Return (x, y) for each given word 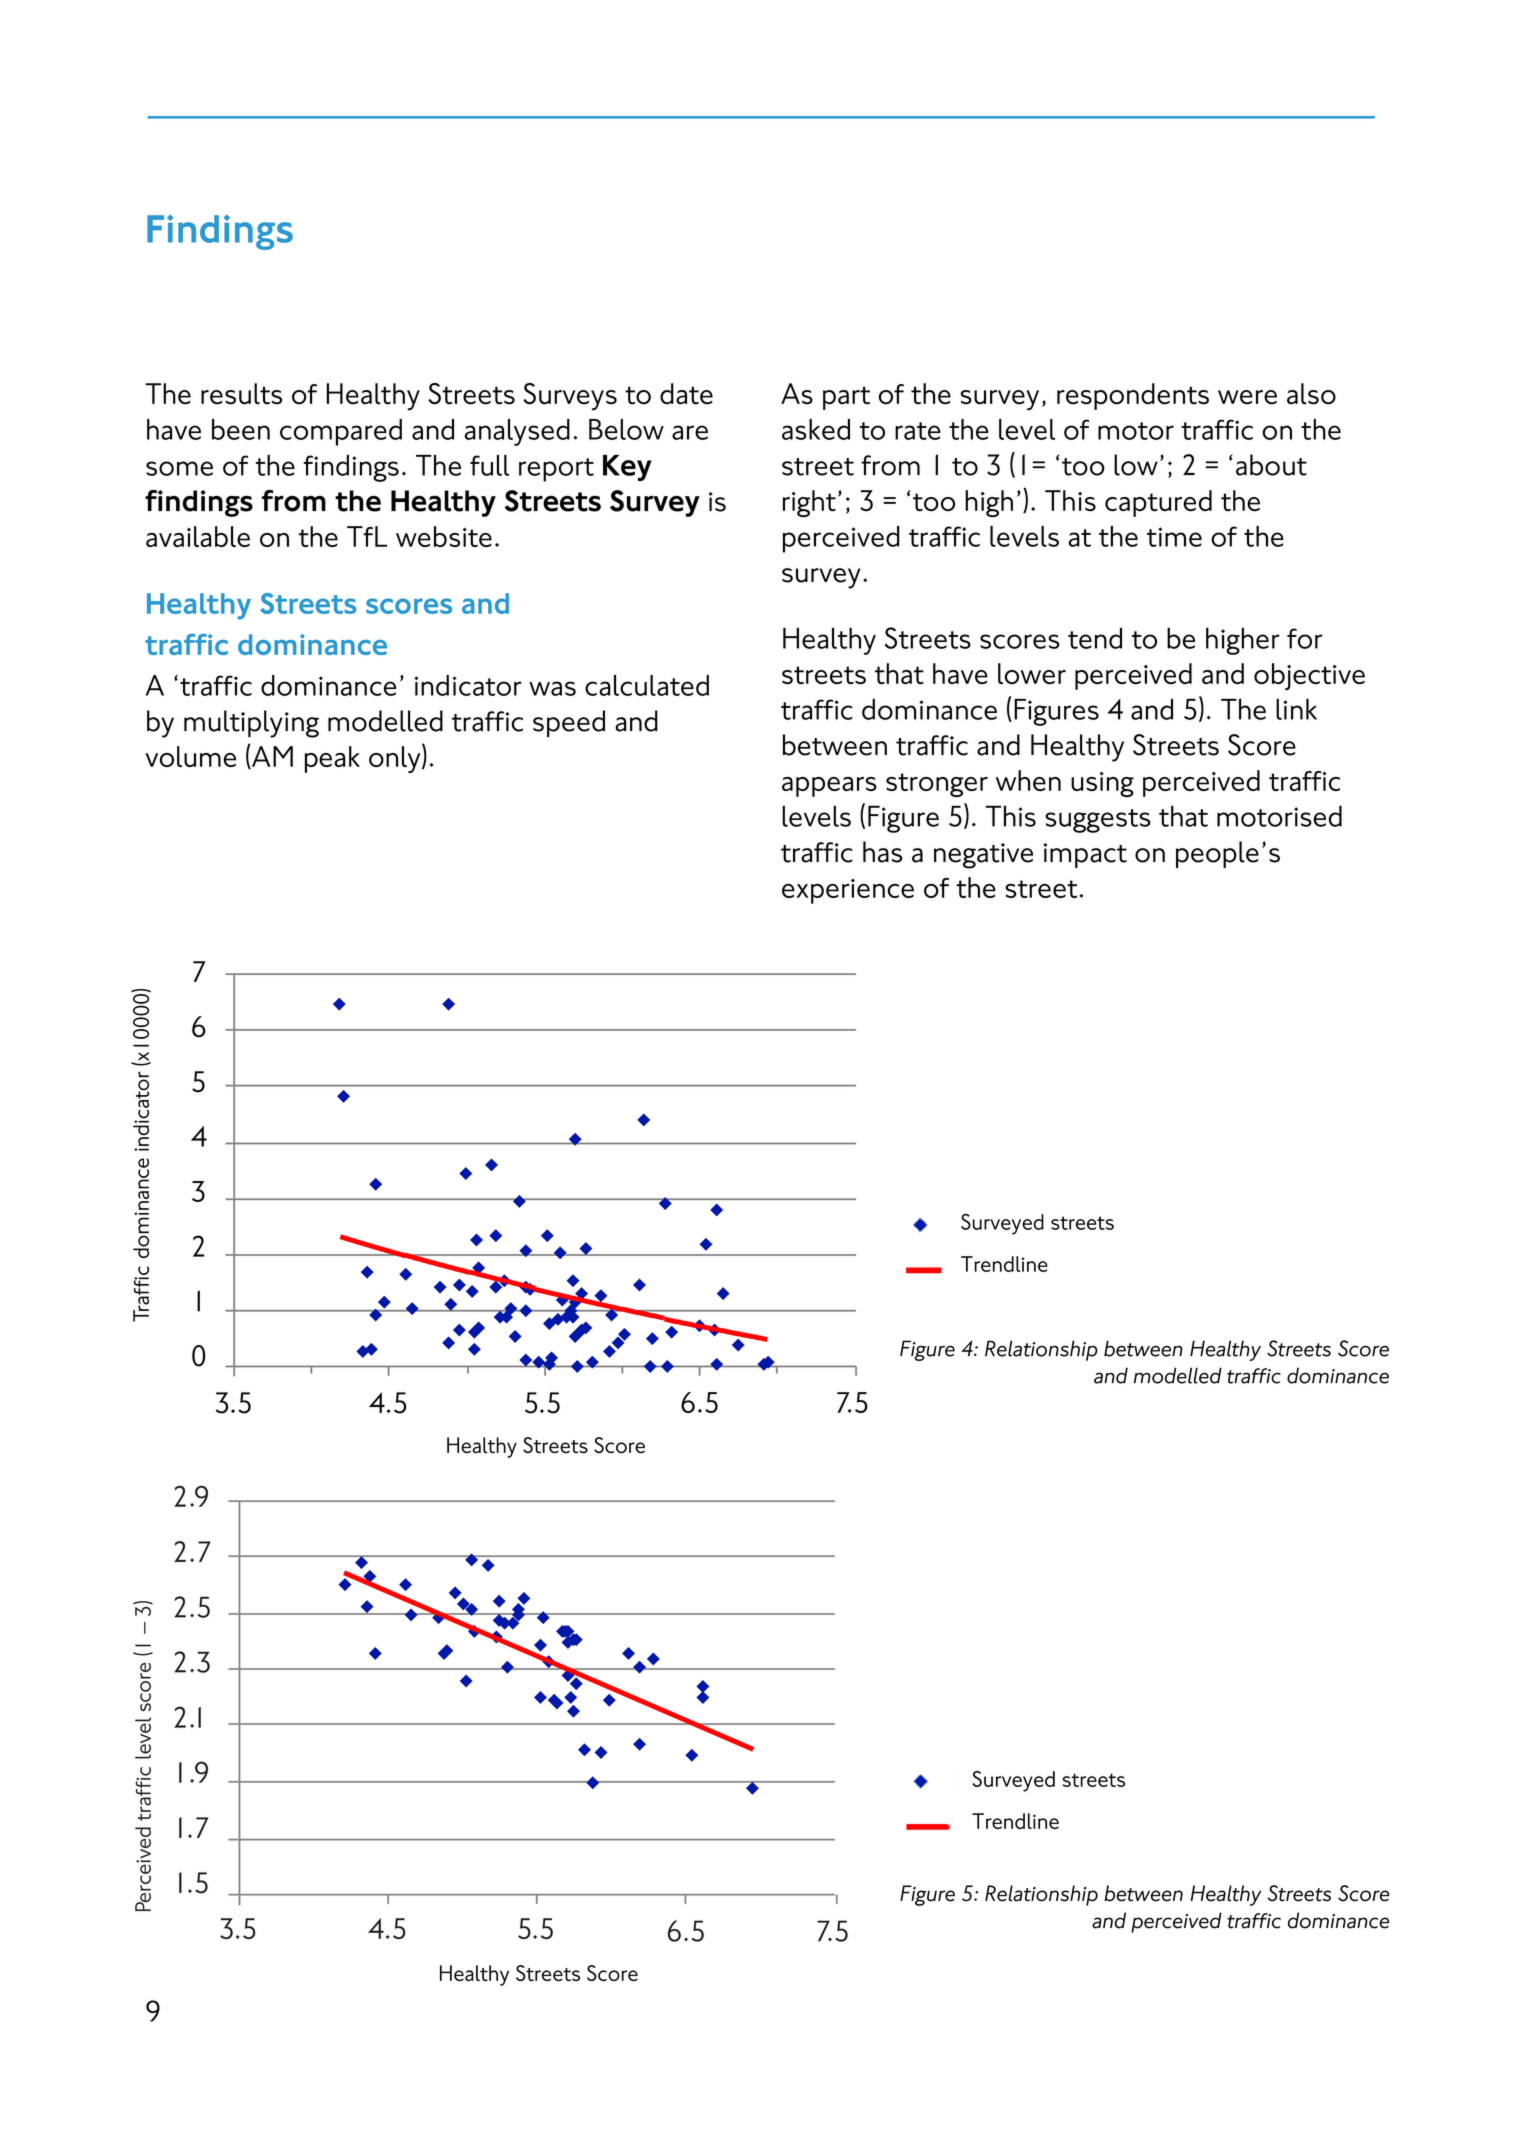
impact (1085, 855)
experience (848, 891)
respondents (1133, 396)
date (686, 394)
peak (332, 759)
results (241, 394)
